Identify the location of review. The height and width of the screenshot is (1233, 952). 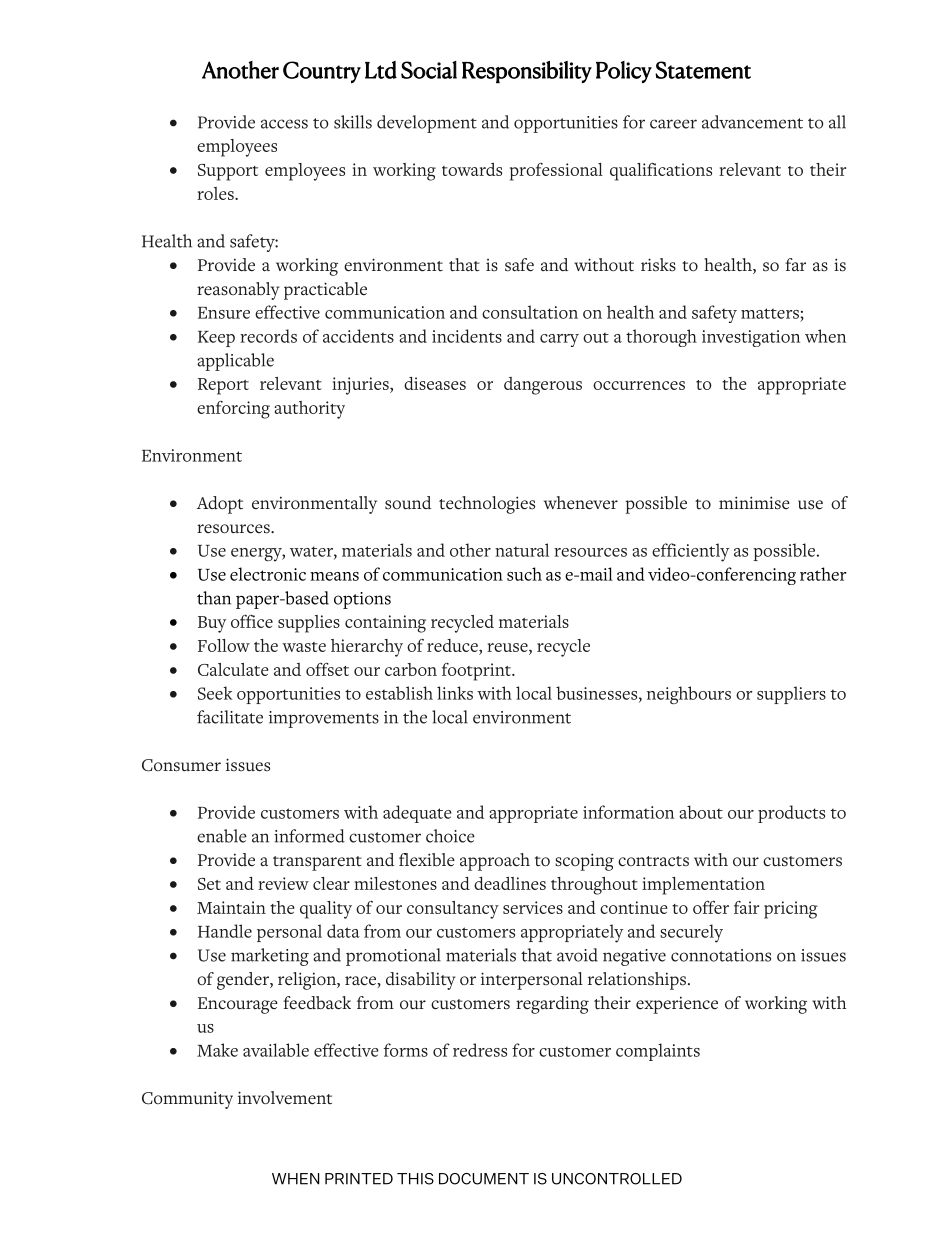
(283, 883).
